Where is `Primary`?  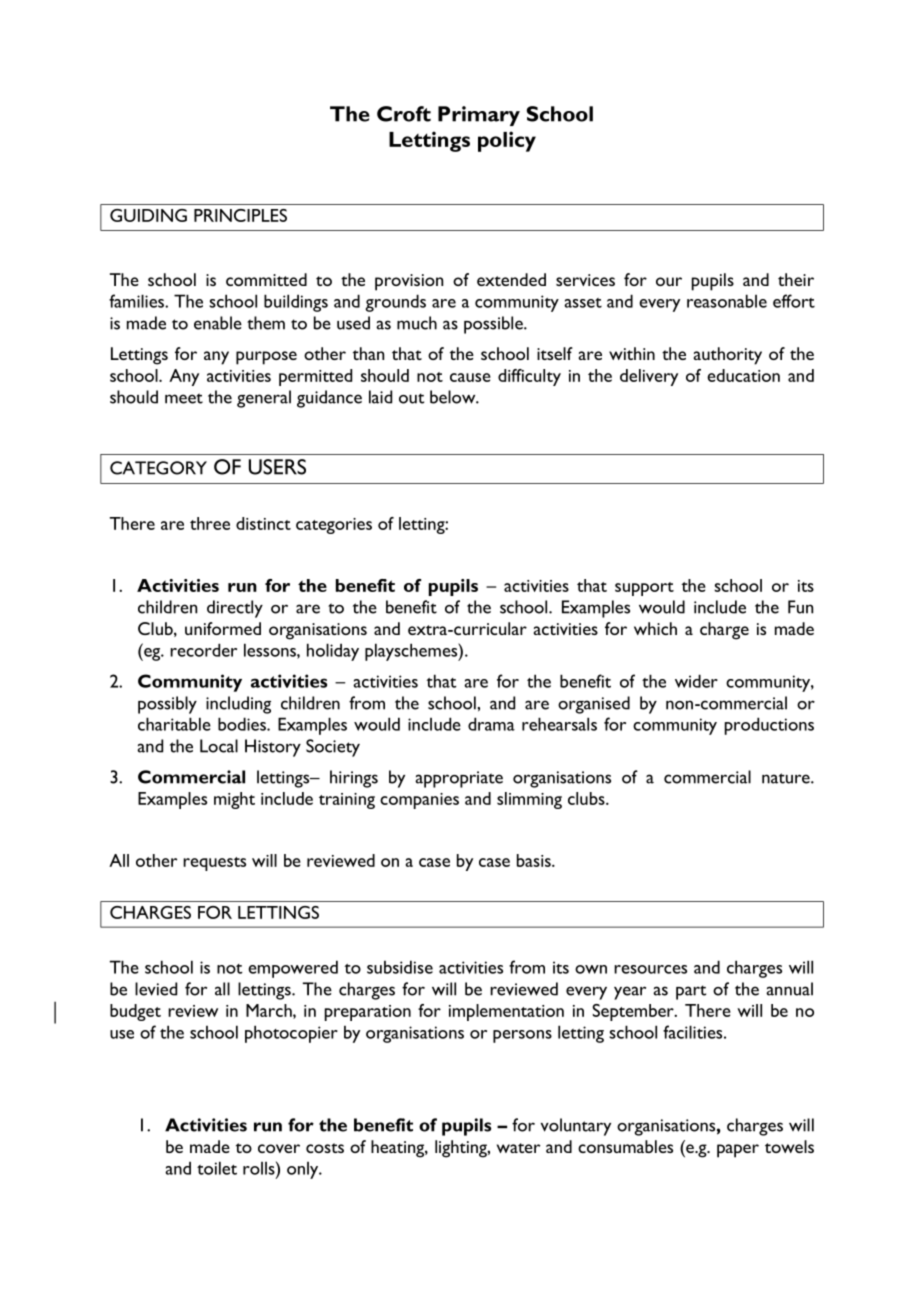 Primary is located at coordinates (479, 116).
